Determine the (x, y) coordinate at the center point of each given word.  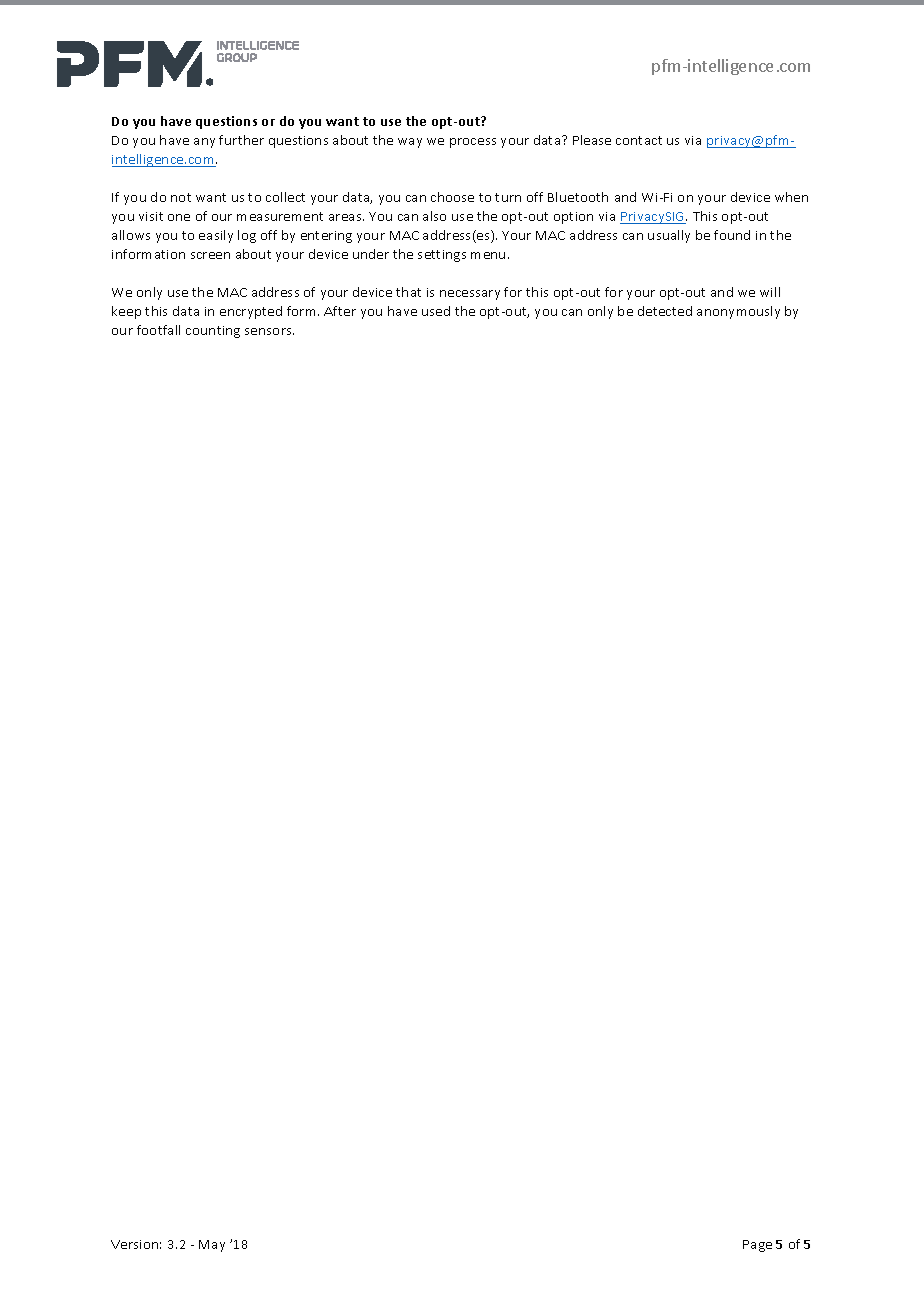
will (770, 292)
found (732, 235)
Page (757, 1246)
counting (213, 332)
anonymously (738, 312)
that (408, 292)
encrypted (251, 312)
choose (452, 197)
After (340, 311)
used (436, 311)
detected (665, 311)
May (212, 1246)
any (204, 143)
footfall (158, 330)
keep (126, 312)
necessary (470, 295)
